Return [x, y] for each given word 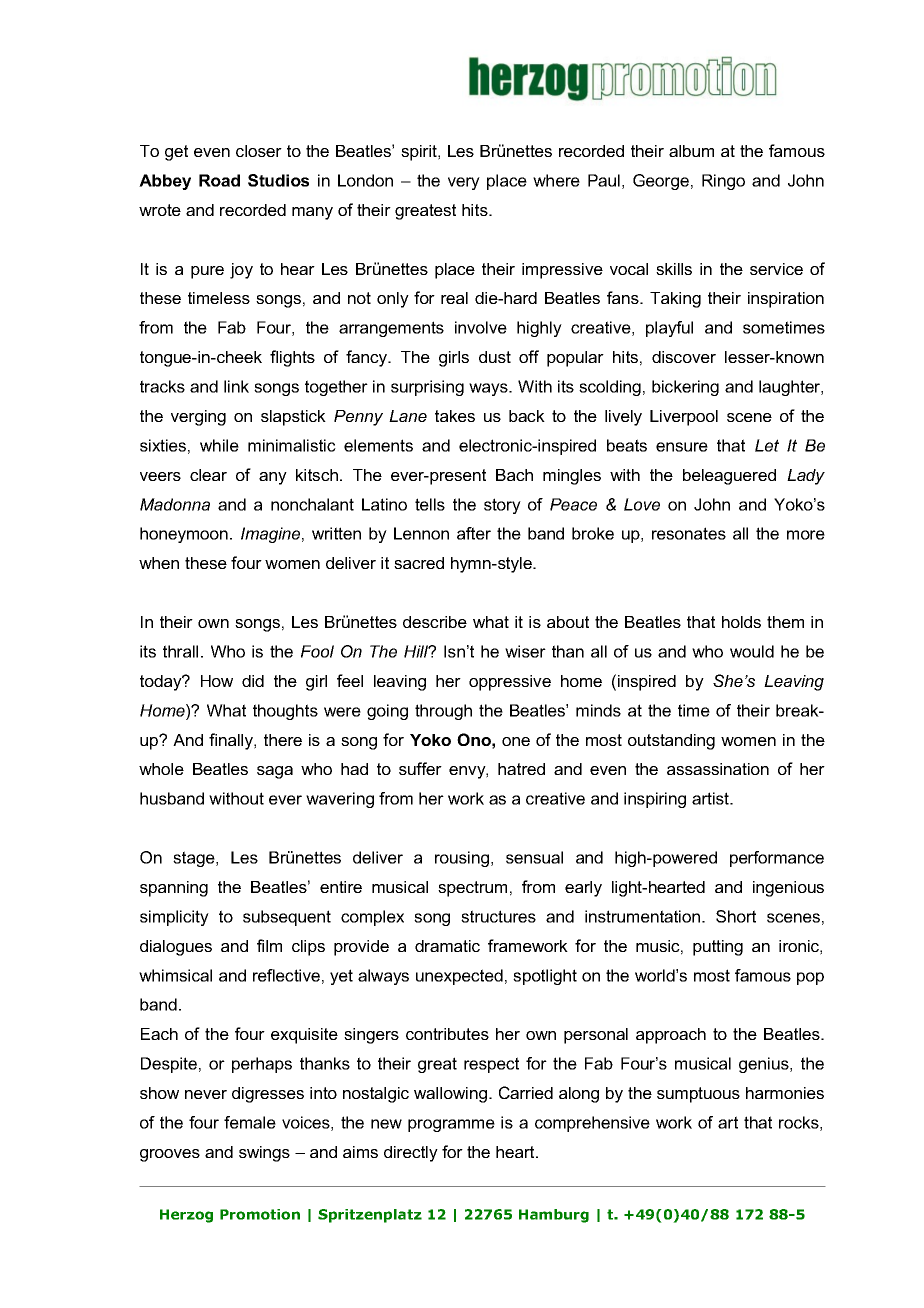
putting [718, 948]
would [752, 651]
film [269, 945]
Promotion [260, 1214]
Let [767, 445]
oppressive [510, 683]
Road [219, 180]
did [253, 681]
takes [455, 416]
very [464, 183]
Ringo [723, 182]
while [219, 445]
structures [498, 916]
